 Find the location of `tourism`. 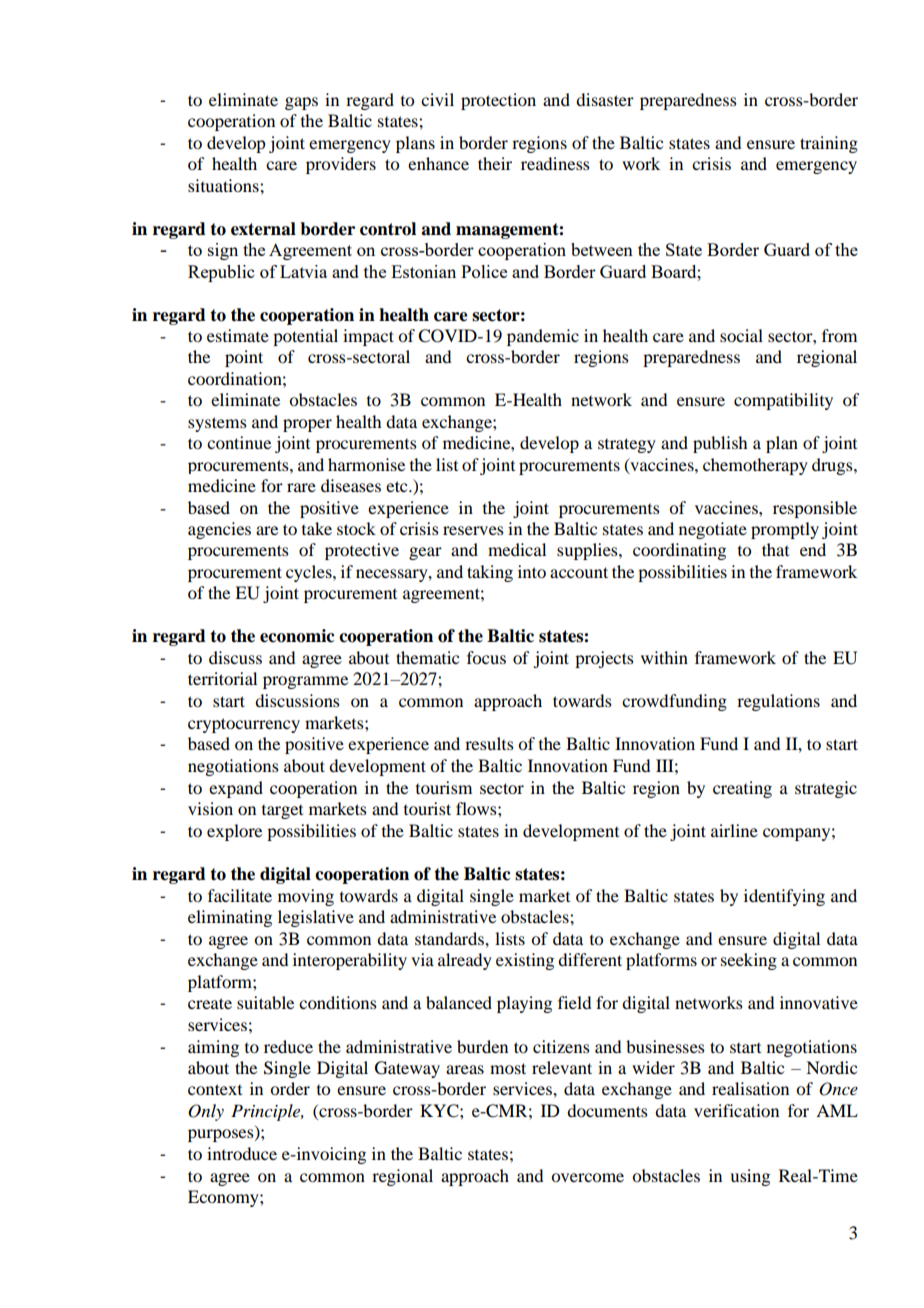

tourism is located at coordinates (444, 787).
